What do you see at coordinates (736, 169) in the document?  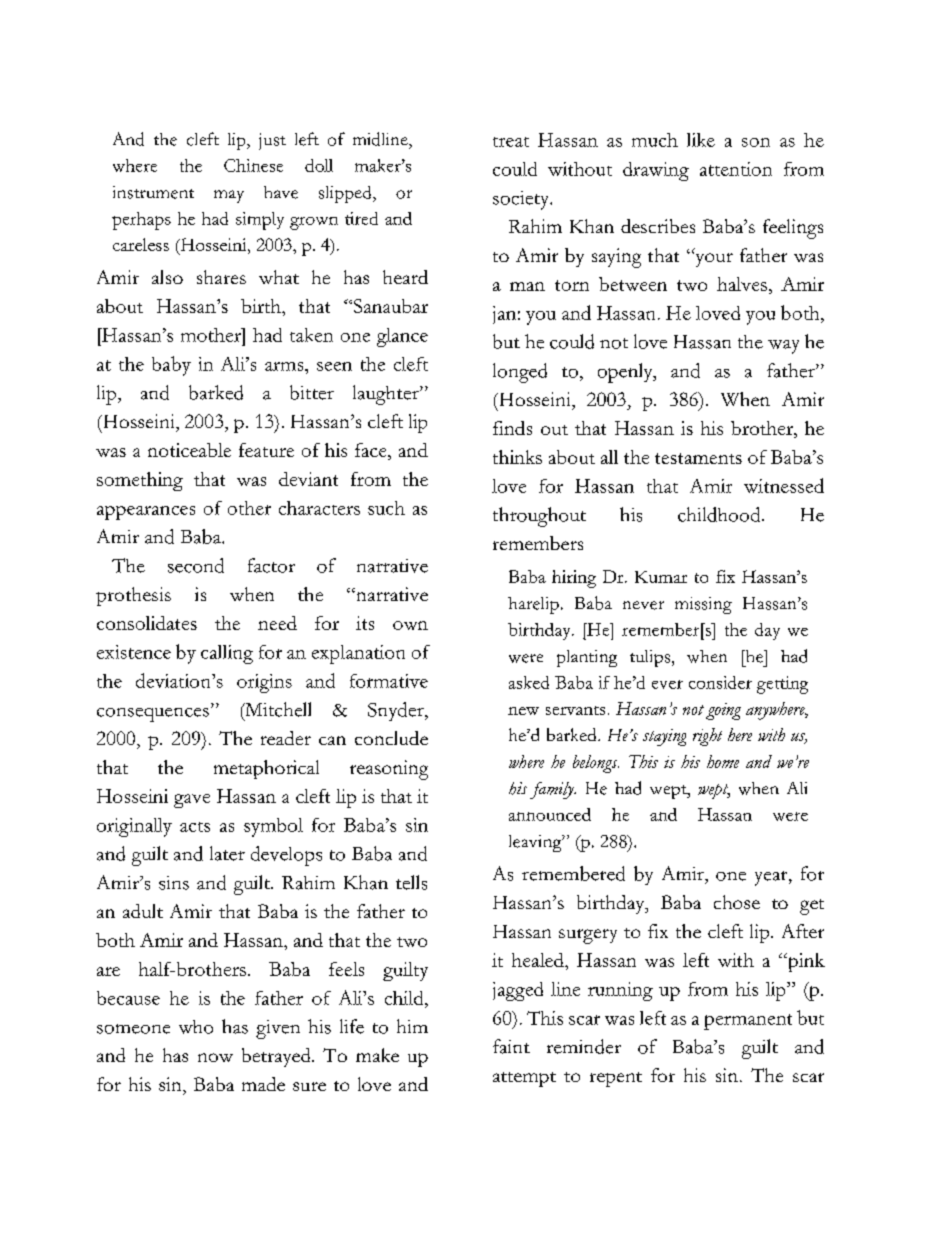 I see `attention` at bounding box center [736, 169].
